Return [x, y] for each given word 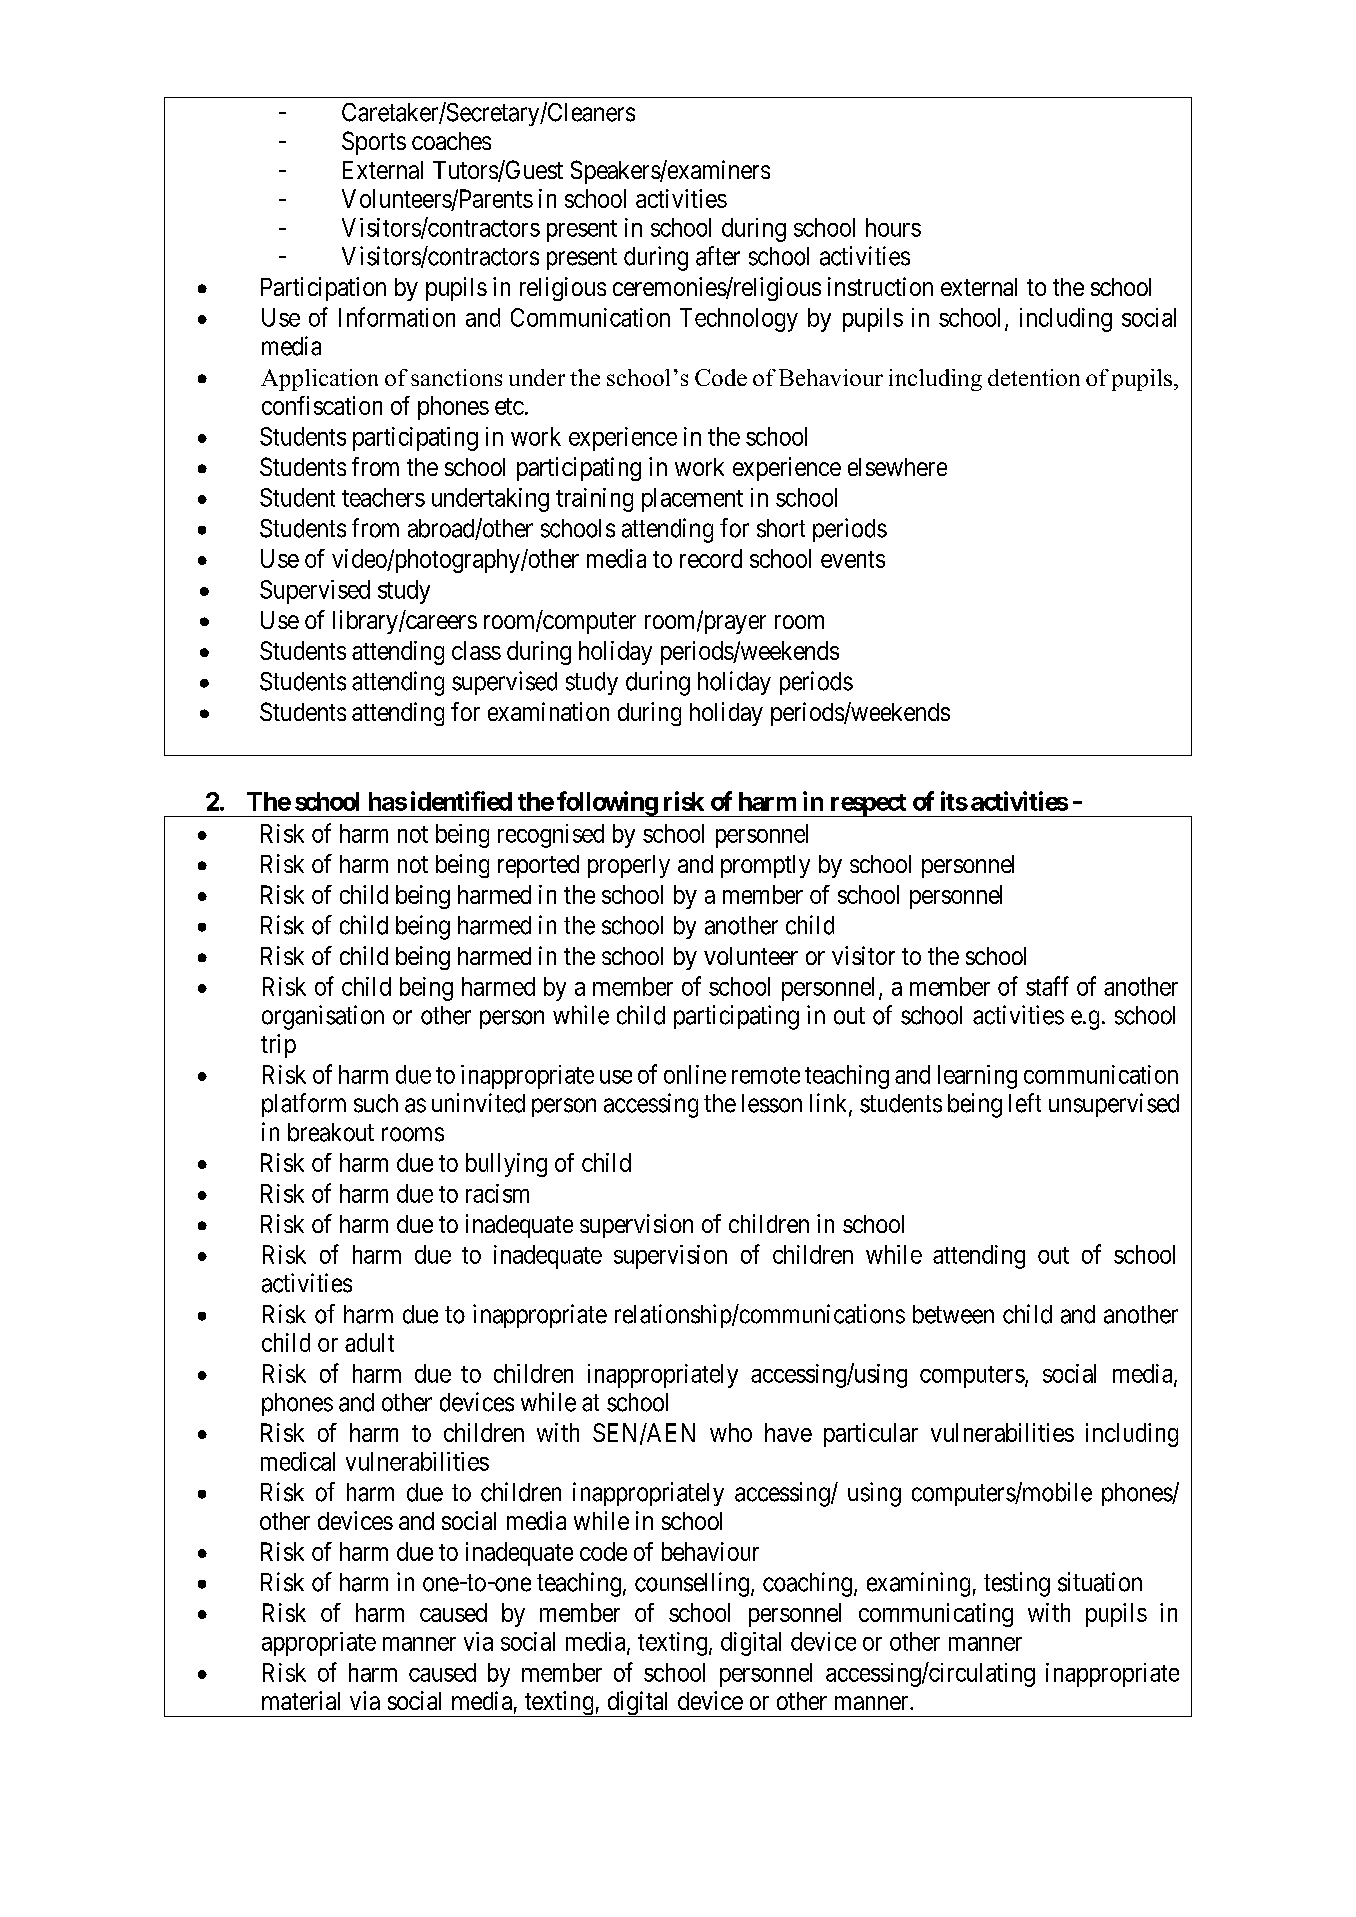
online [695, 1074]
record [711, 558]
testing [1017, 1584]
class [476, 650]
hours [893, 227]
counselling [693, 1584]
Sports [374, 143]
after [718, 256]
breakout [331, 1132]
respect [868, 805]
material [301, 1700]
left [1025, 1103]
